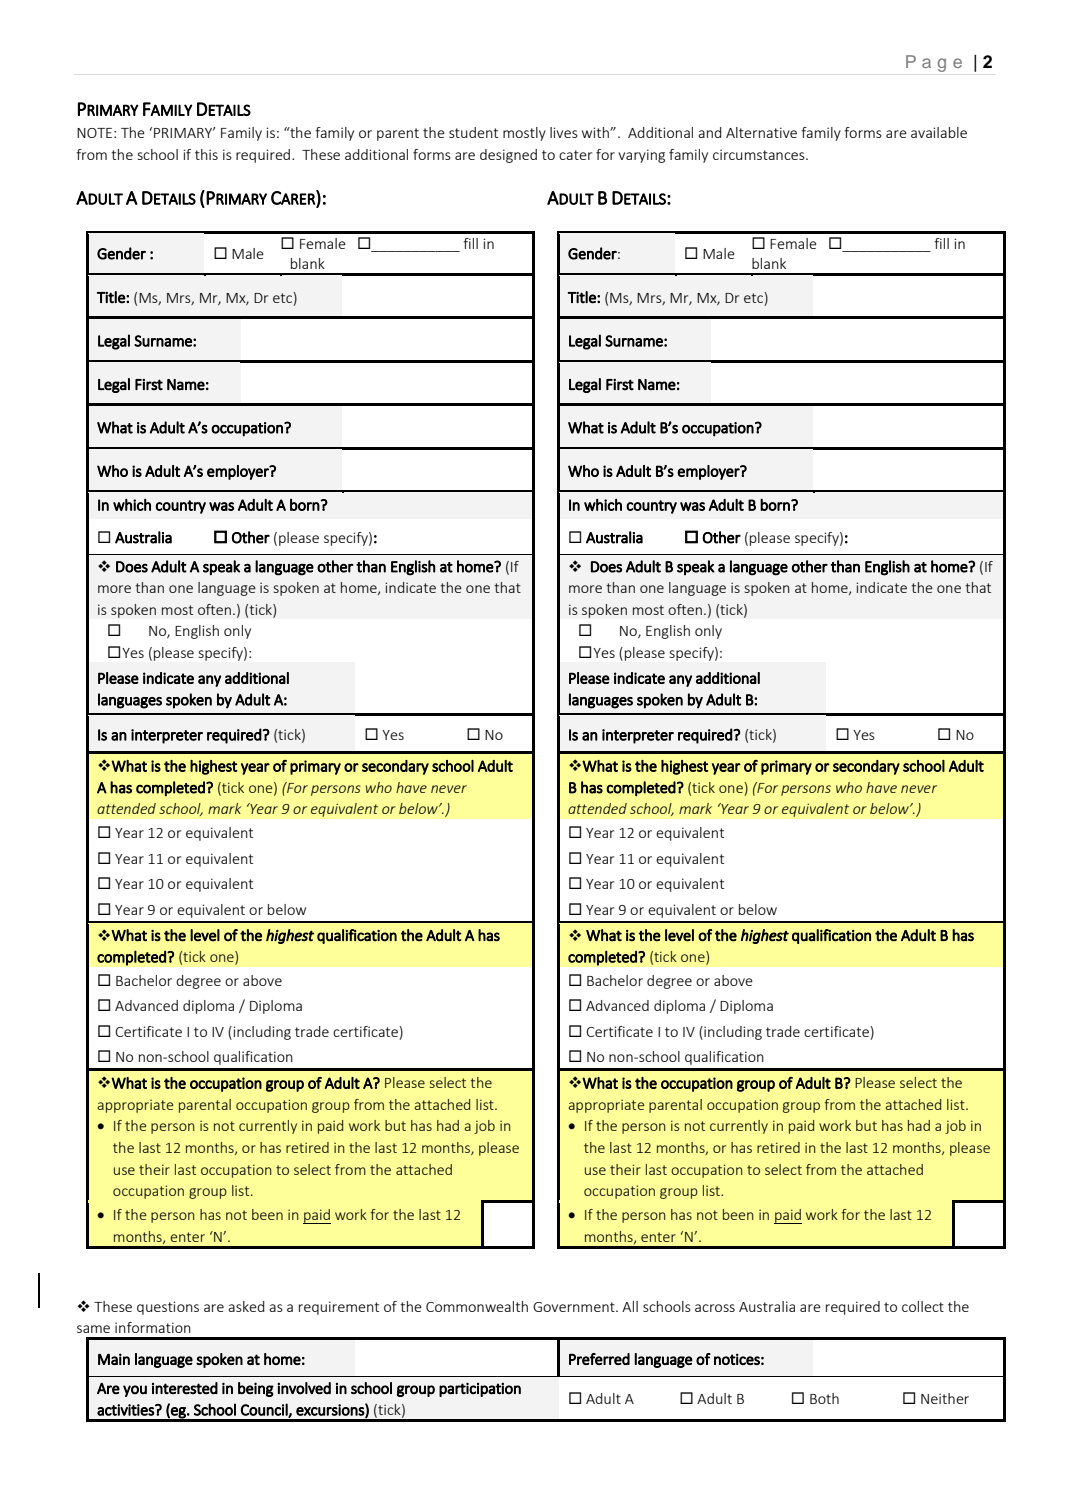  Describe the element at coordinates (473, 132) in the page. I see `student` at that location.
